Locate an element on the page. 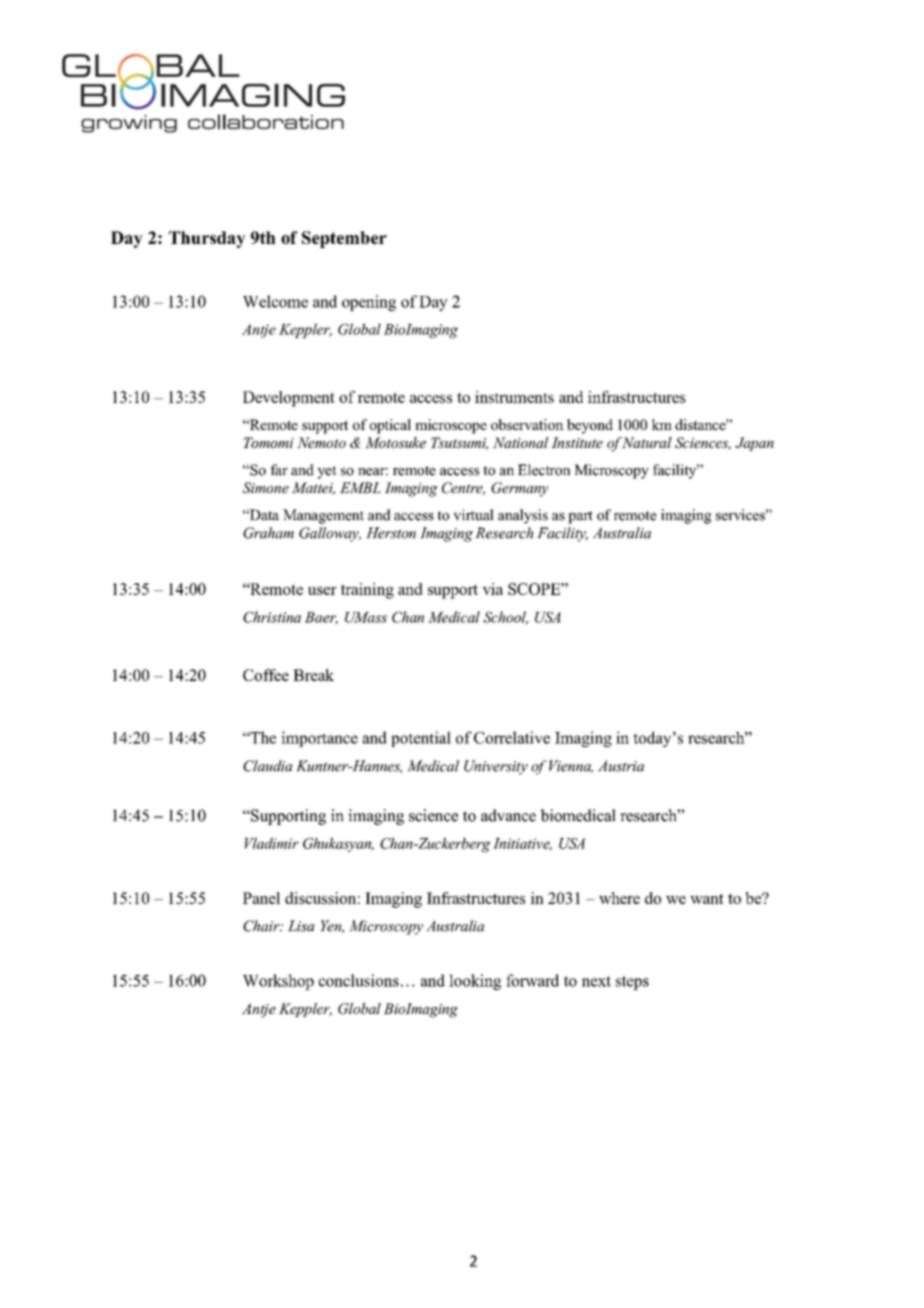 This document has width=924, height=1308. Christina is located at coordinates (272, 617).
